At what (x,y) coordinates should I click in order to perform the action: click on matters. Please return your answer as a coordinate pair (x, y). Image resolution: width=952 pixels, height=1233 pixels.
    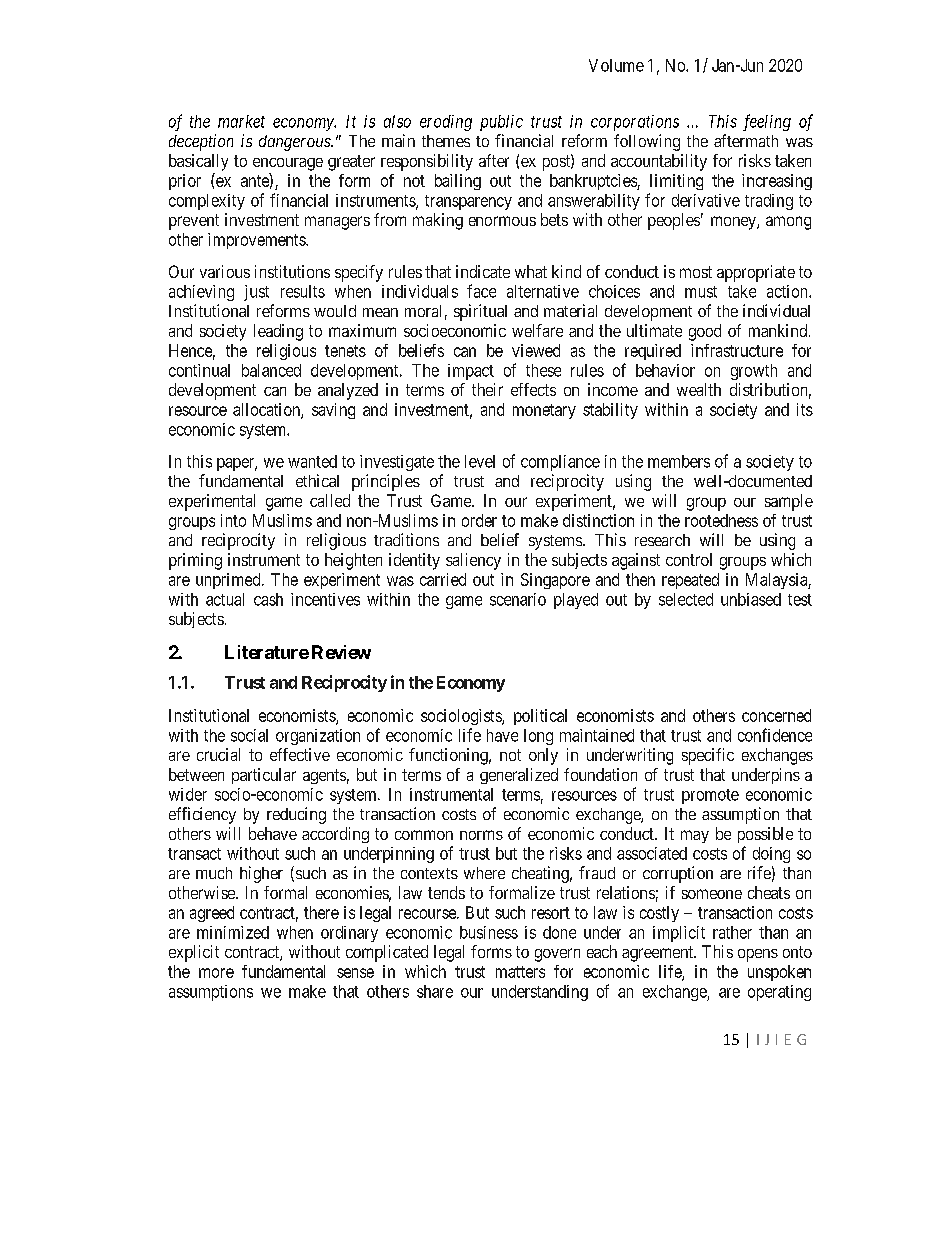
    Looking at the image, I should click on (520, 972).
